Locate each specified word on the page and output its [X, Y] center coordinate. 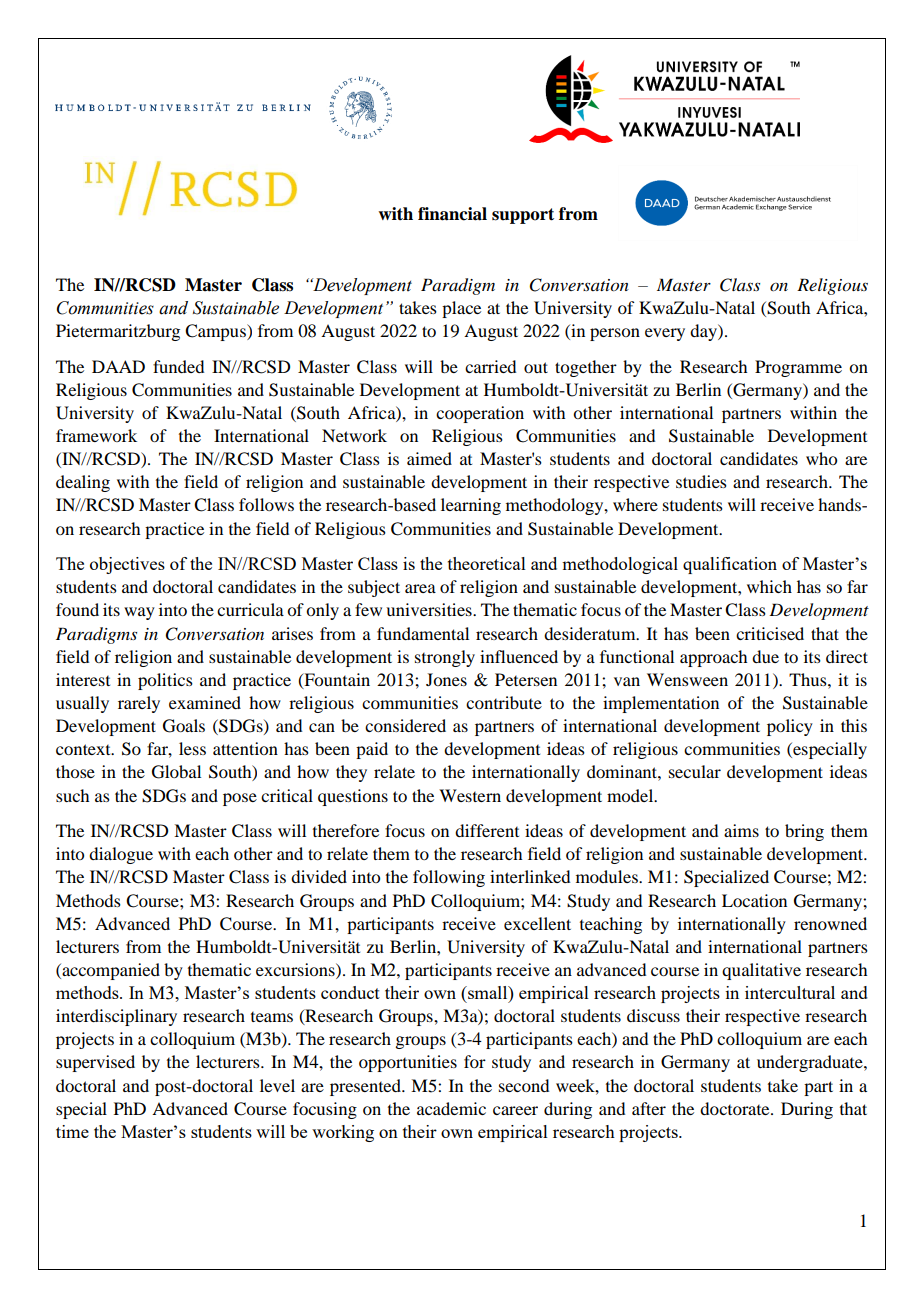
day [704, 332]
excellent [537, 923]
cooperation [480, 414]
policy [790, 727]
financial [452, 214]
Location [754, 900]
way [139, 613]
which [769, 586]
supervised [95, 1063]
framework [96, 435]
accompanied [110, 971]
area [420, 588]
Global [176, 772]
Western [470, 795]
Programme [798, 368]
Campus [216, 332]
